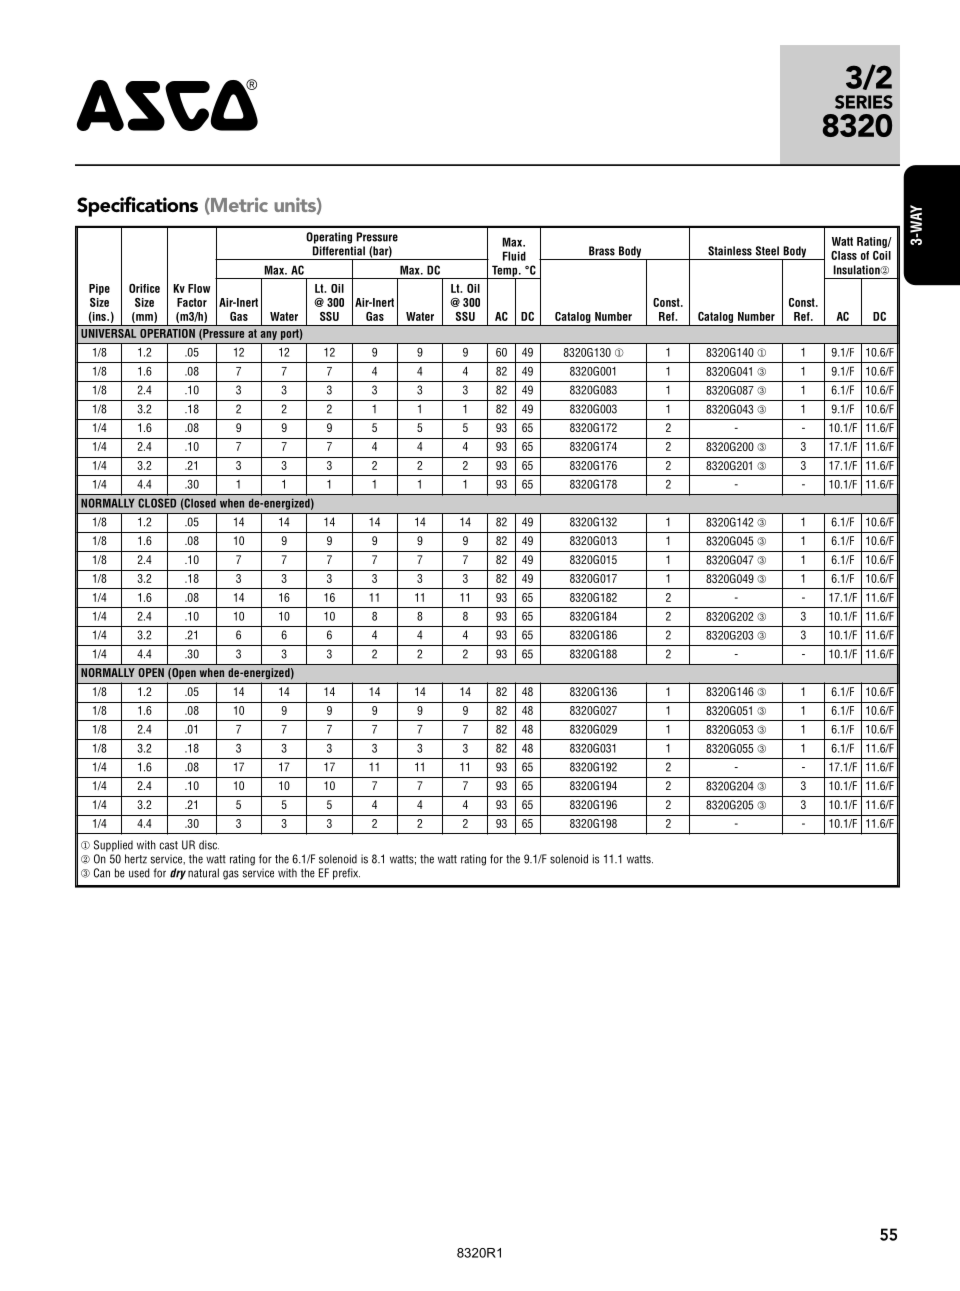 The height and width of the screenshot is (1291, 960). Describe the element at coordinates (238, 205) in the screenshot. I see `Metric` at that location.
